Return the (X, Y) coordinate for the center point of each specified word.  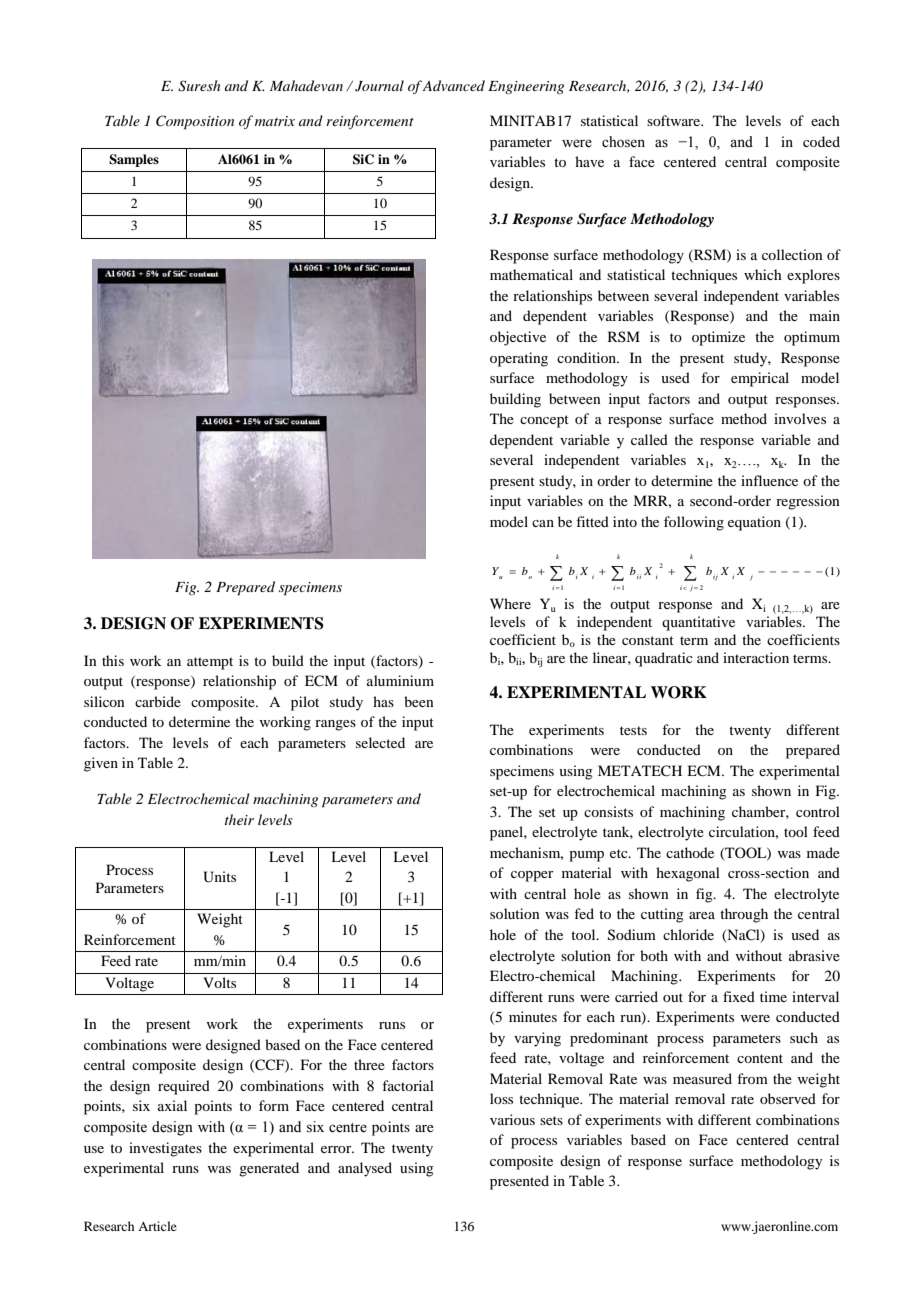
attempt (210, 663)
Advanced (453, 85)
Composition (195, 122)
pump (586, 856)
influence (769, 480)
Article (157, 1226)
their (239, 819)
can (543, 523)
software (675, 120)
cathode (690, 852)
